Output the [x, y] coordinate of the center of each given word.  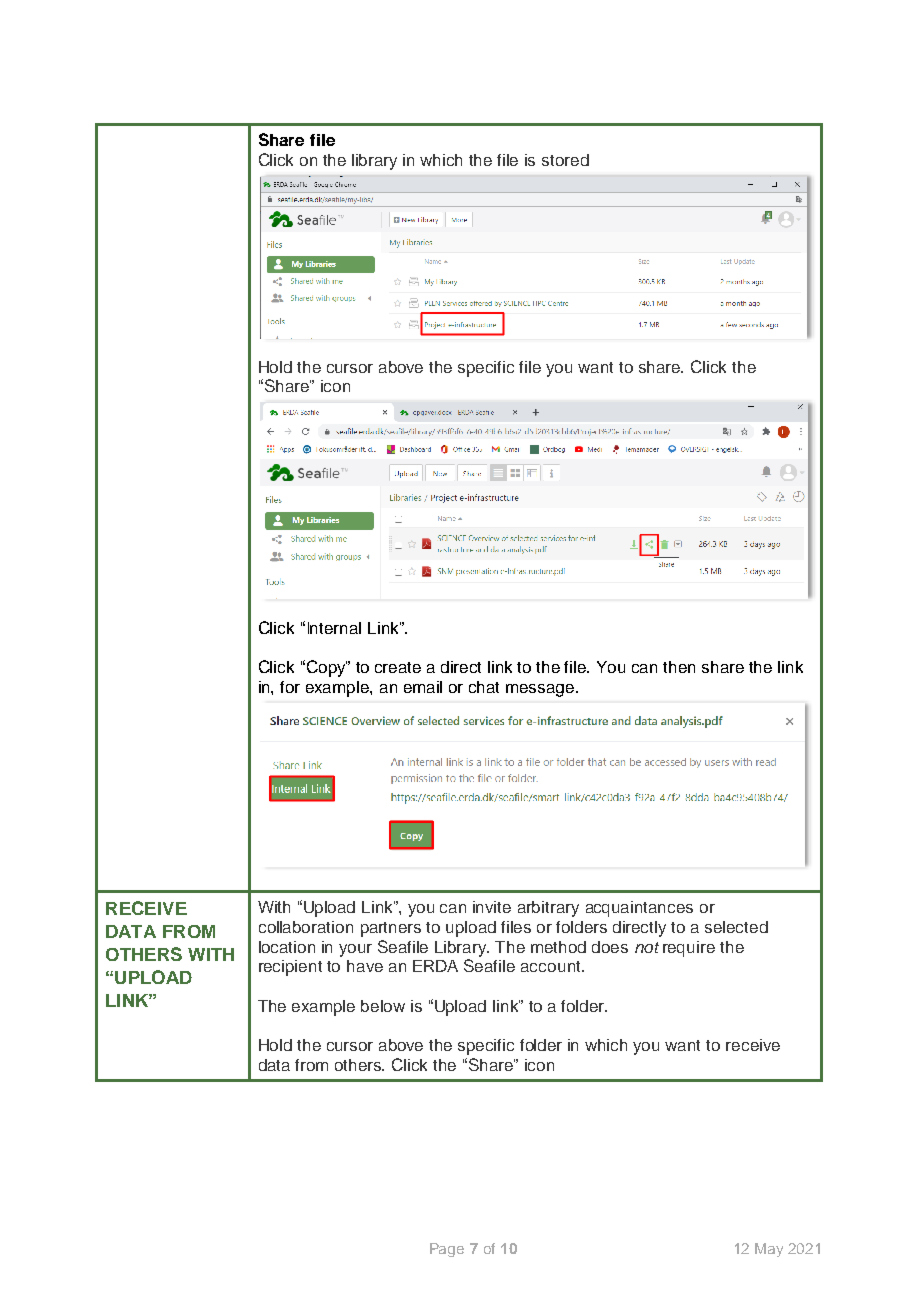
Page [447, 1250]
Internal [334, 628]
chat [484, 687]
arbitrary [548, 909]
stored [565, 160]
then [679, 667]
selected [736, 927]
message [541, 690]
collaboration [306, 927]
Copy [325, 668]
